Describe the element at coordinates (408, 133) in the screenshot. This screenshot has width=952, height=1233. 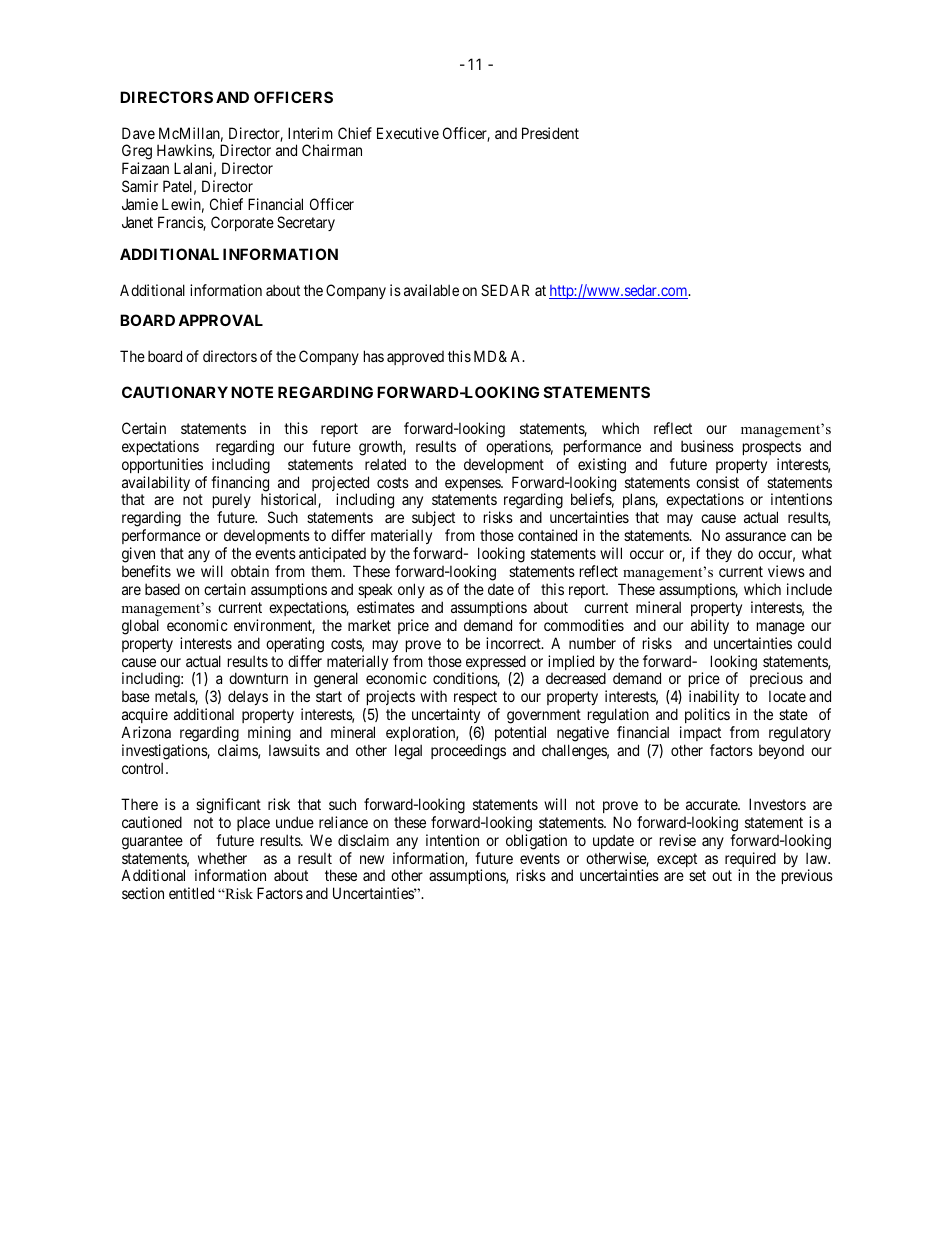
I see `Executive` at that location.
